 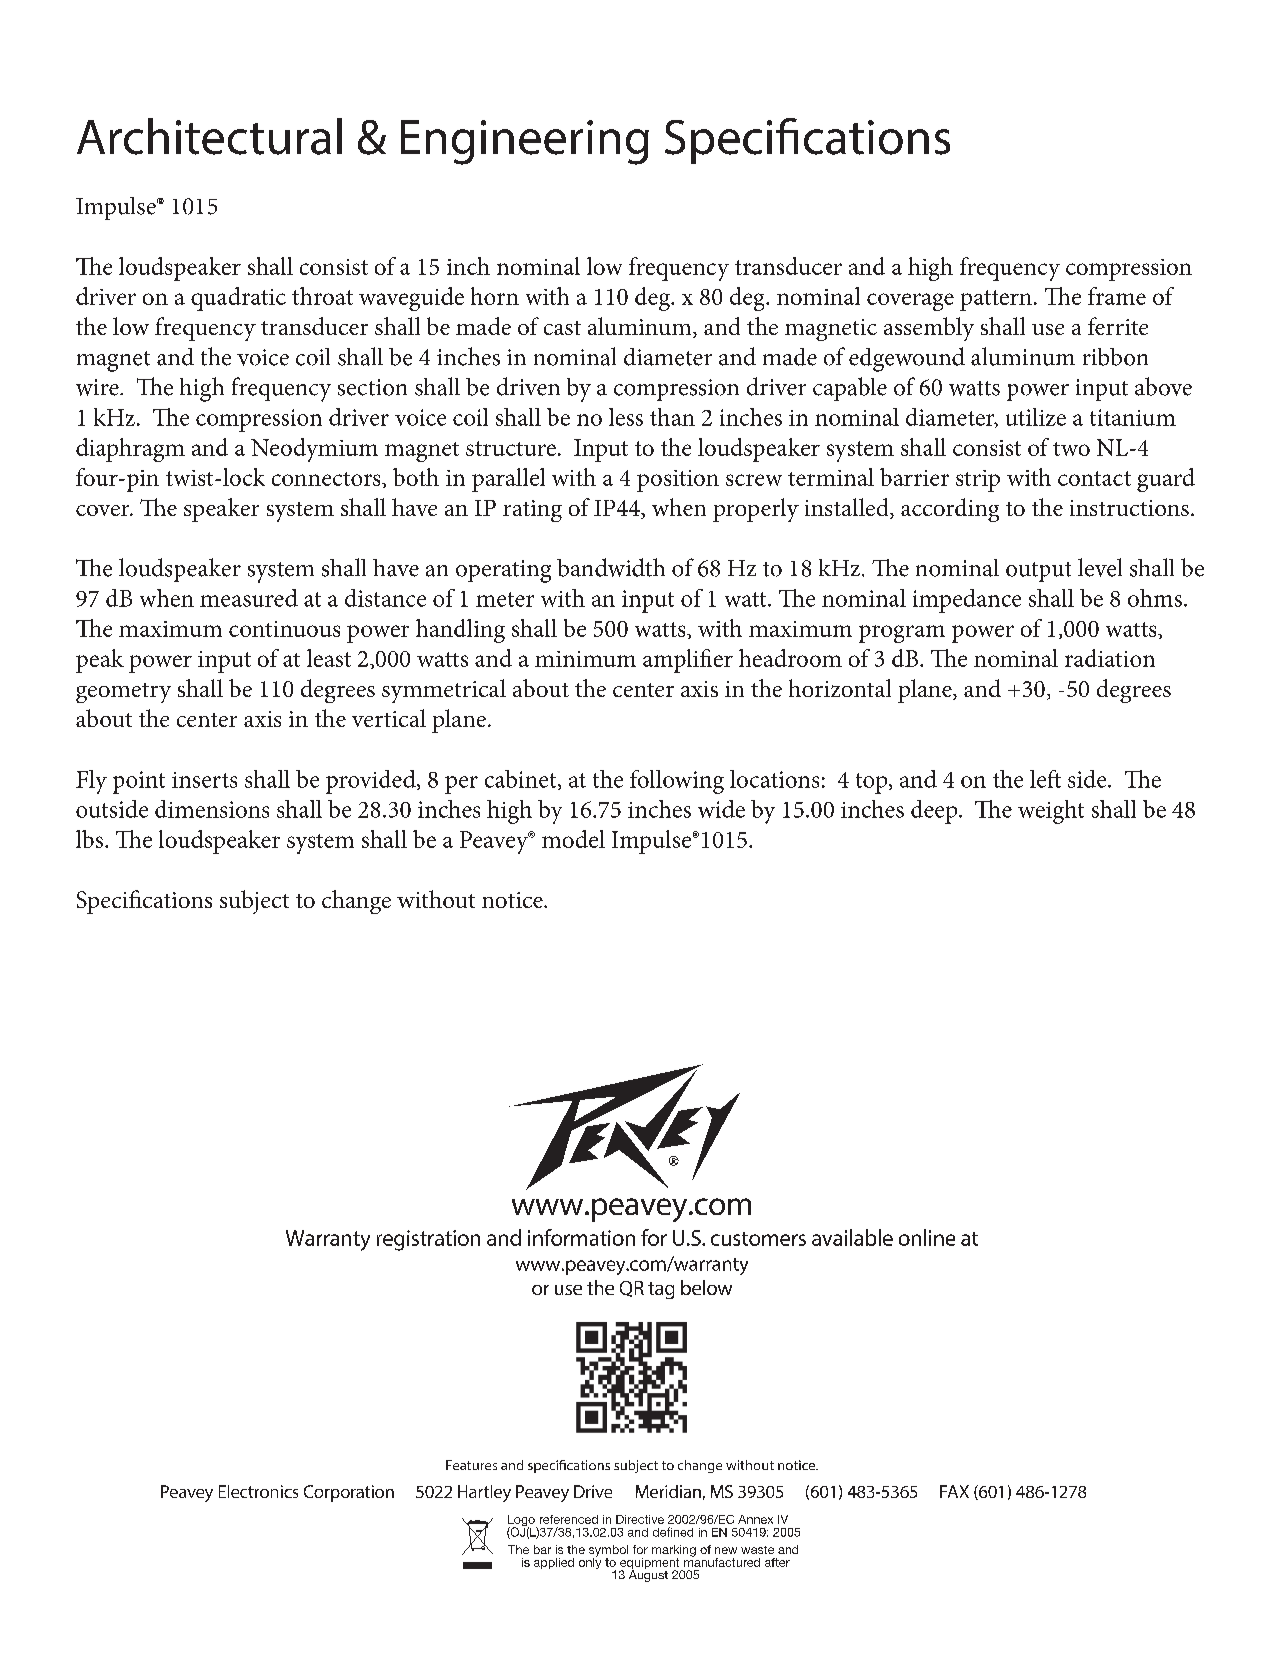 What do you see at coordinates (1051, 812) in the document?
I see `weight` at bounding box center [1051, 812].
